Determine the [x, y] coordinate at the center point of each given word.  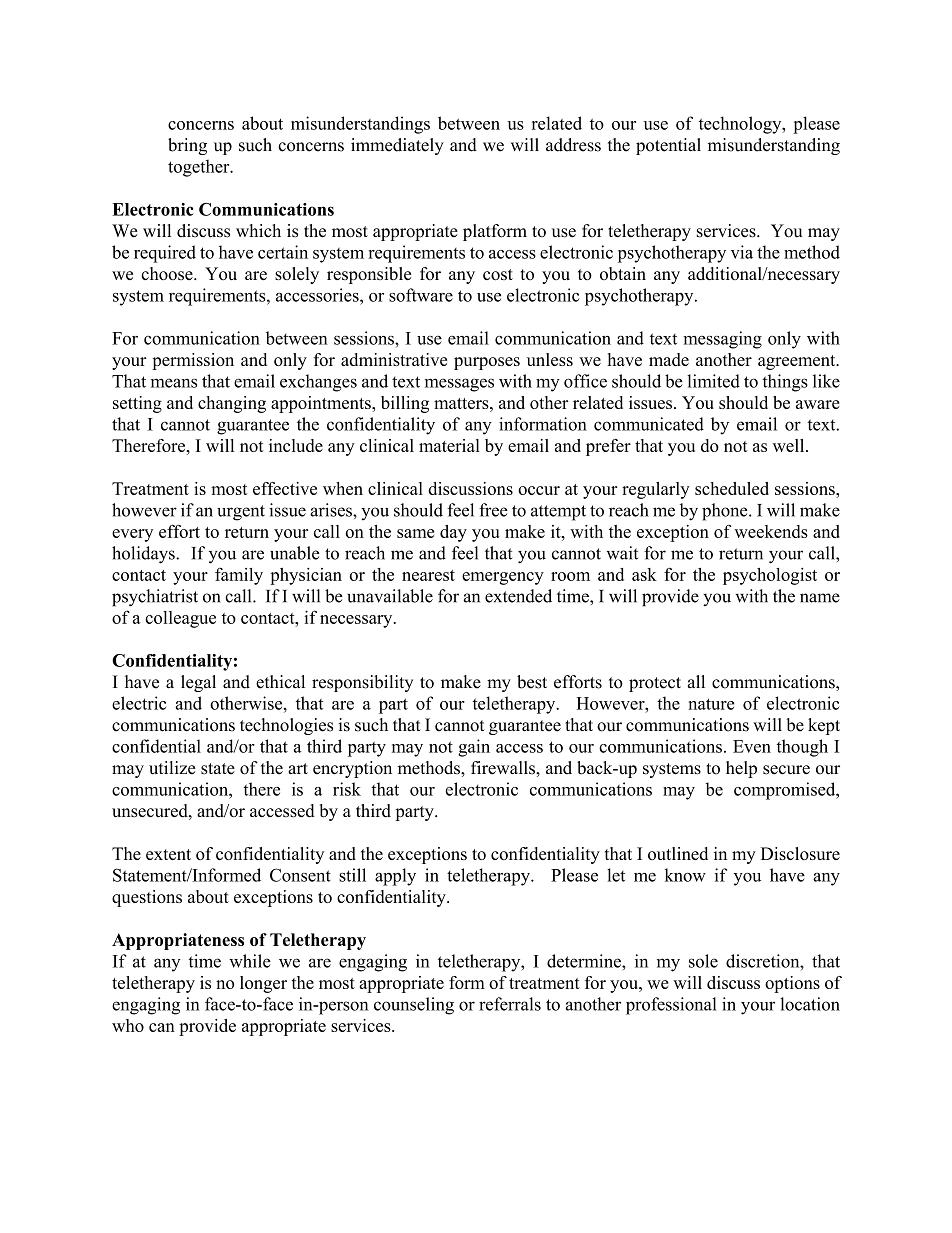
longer [263, 984]
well [790, 445]
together [200, 168]
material [449, 445]
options [792, 984]
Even [752, 746]
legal [198, 683]
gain [474, 748]
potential [668, 146]
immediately [397, 146]
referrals [510, 1004]
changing [232, 404]
